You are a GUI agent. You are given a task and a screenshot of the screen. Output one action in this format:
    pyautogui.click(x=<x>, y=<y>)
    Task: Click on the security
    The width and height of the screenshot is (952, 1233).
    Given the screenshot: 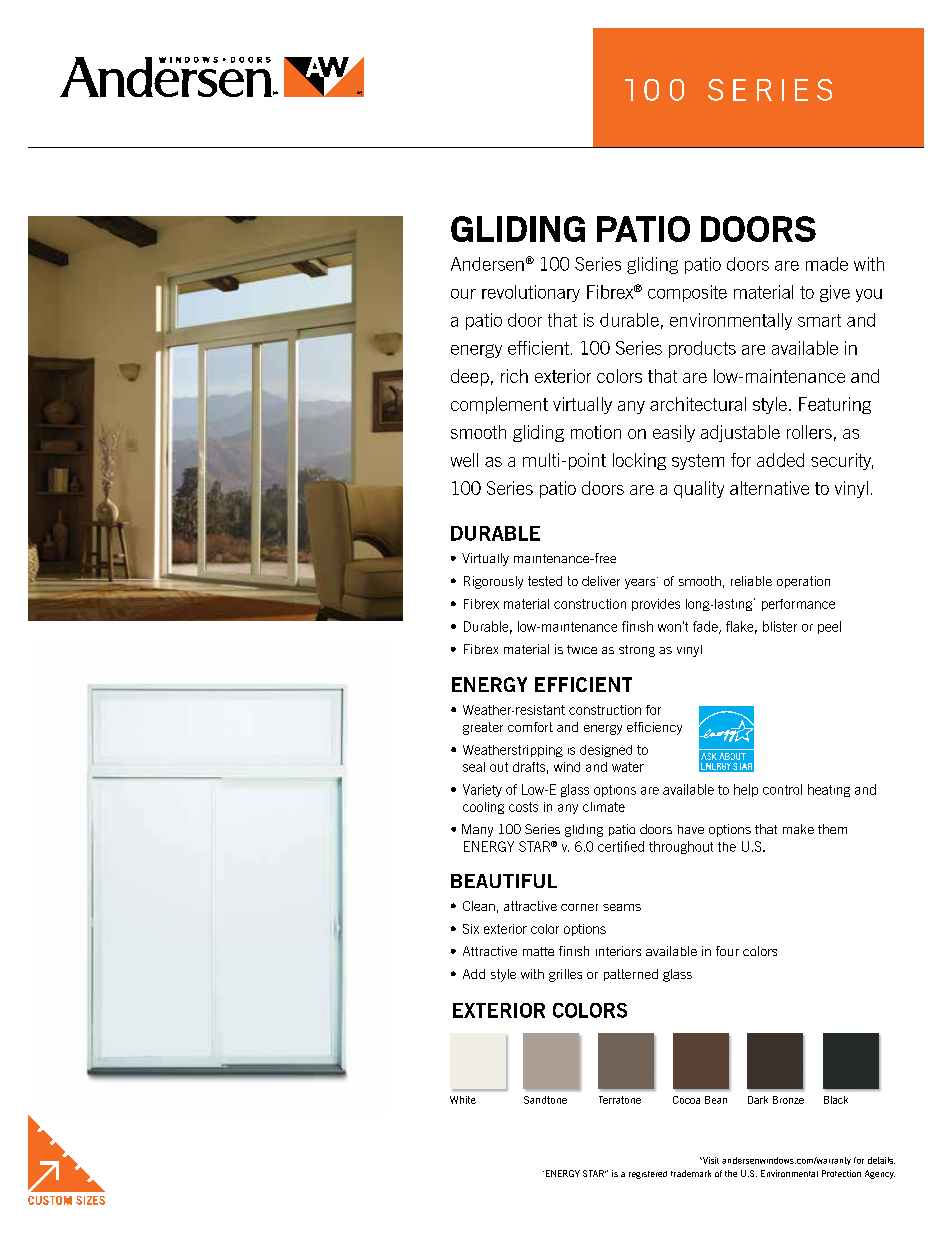 What is the action you would take?
    pyautogui.click(x=842, y=461)
